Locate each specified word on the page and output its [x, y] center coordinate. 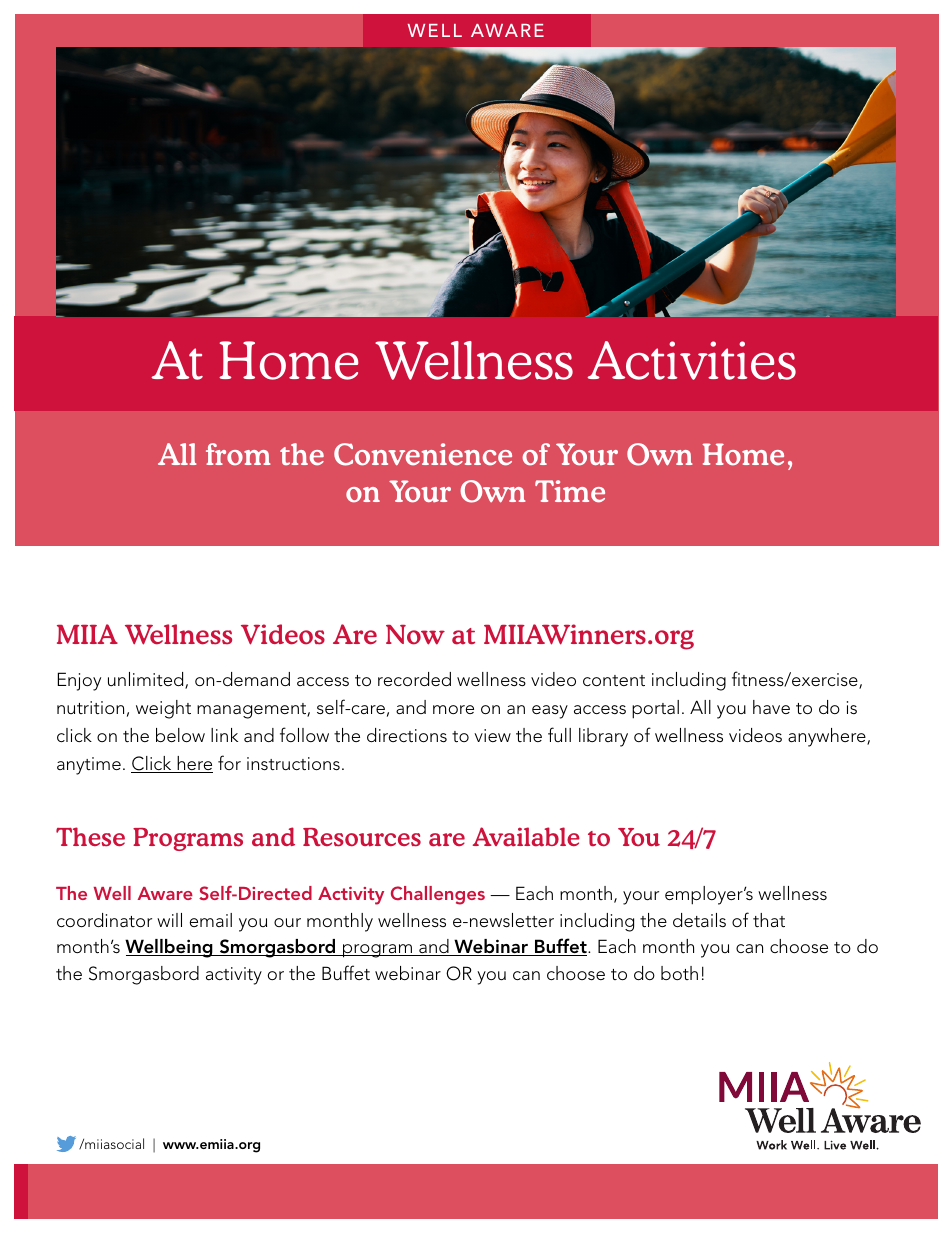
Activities [692, 360]
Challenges [438, 895]
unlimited [147, 680]
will [169, 920]
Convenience [423, 454]
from [238, 454]
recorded [414, 679]
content [614, 680]
